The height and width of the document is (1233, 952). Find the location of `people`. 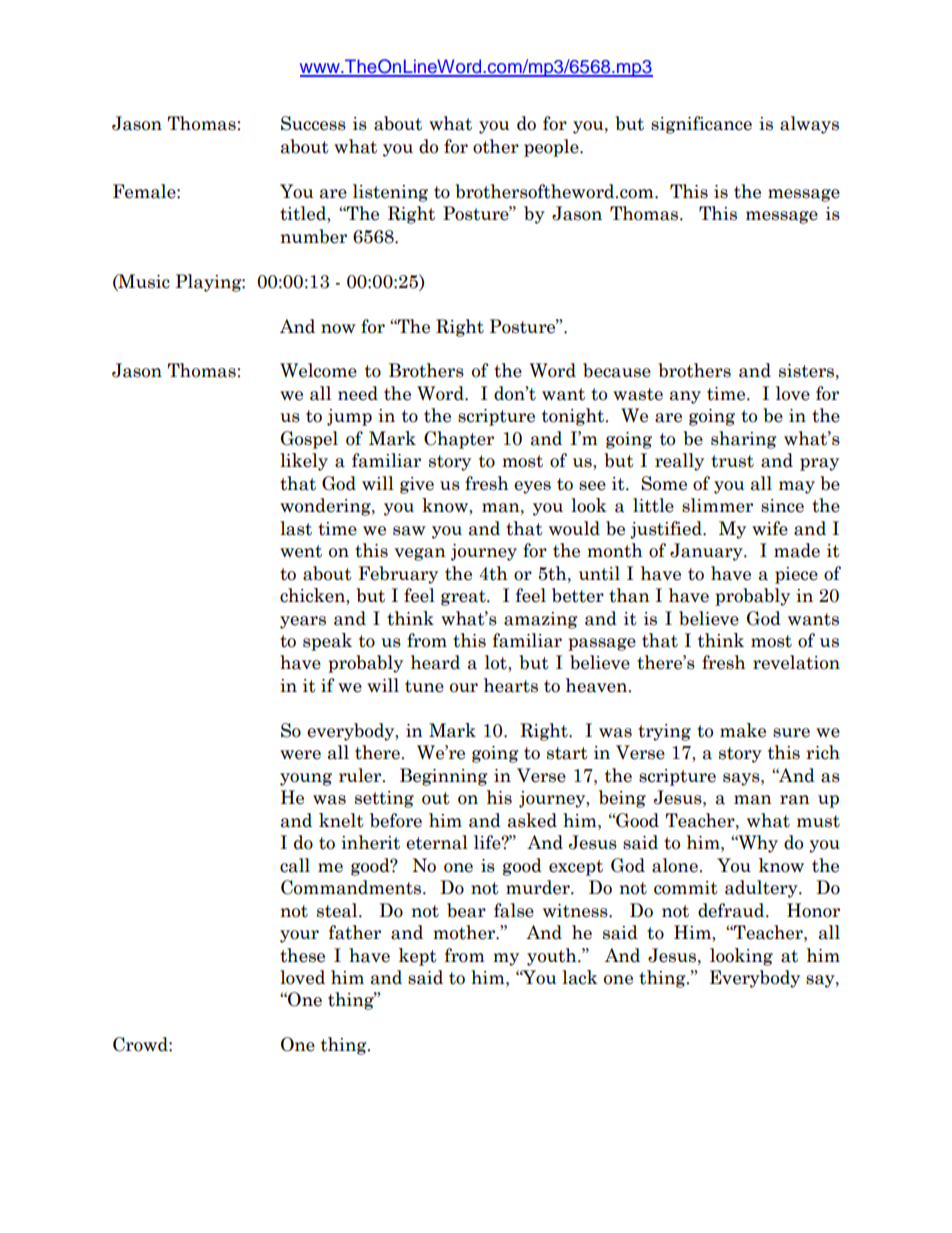

people is located at coordinates (552, 148).
